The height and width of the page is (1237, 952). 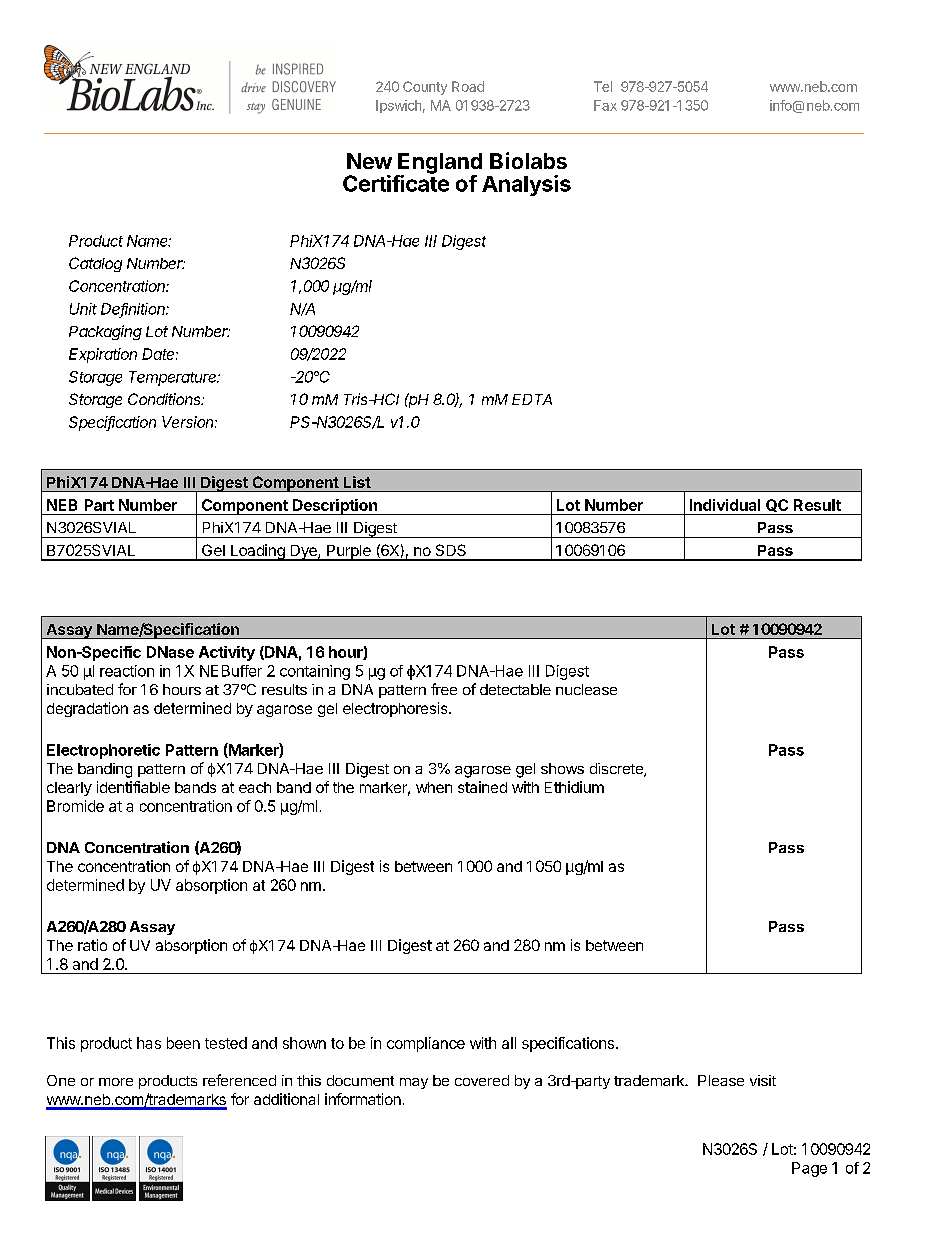 I want to click on Individual, so click(x=725, y=505).
